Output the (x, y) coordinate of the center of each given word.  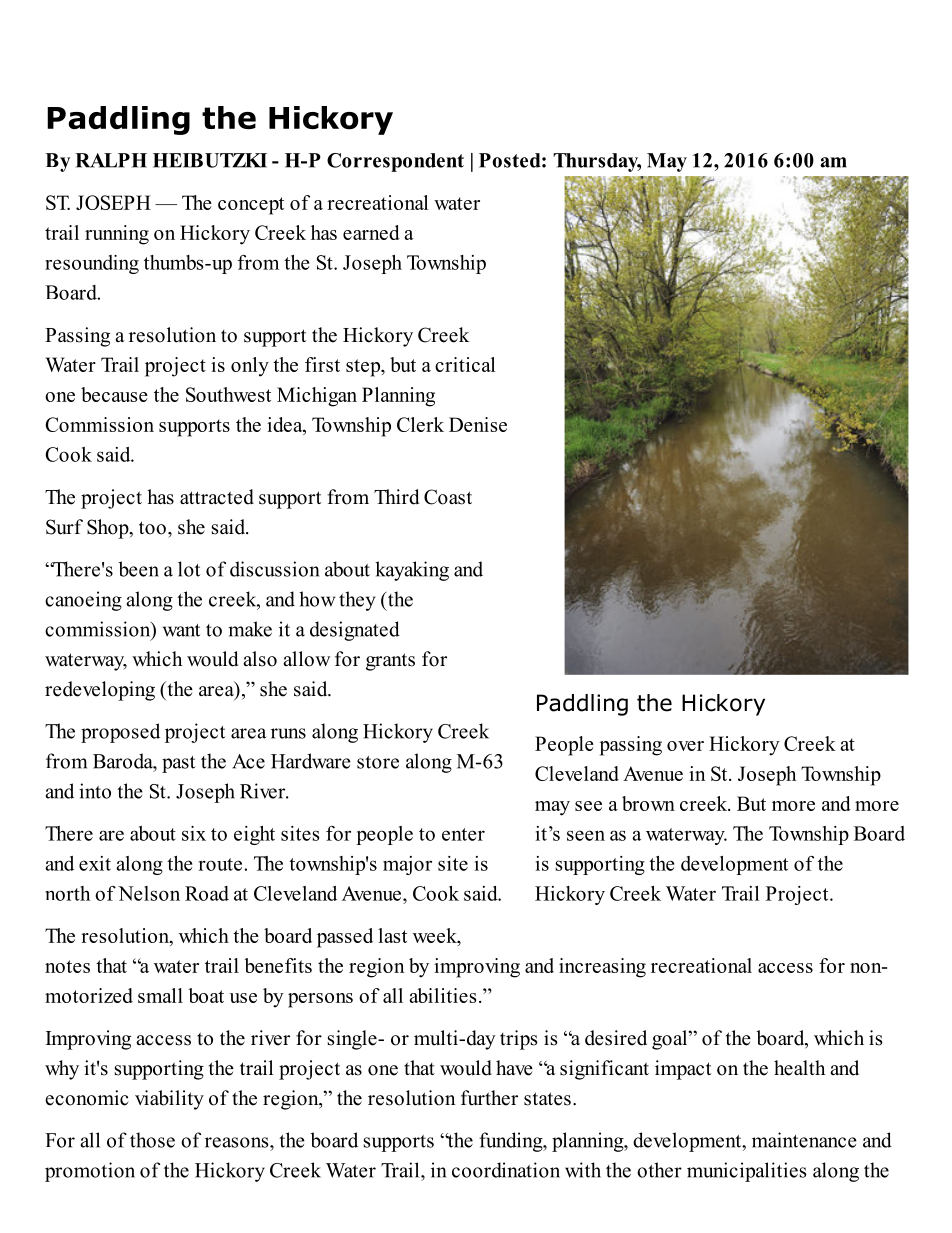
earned (371, 232)
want (181, 630)
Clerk (420, 424)
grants (390, 662)
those (152, 1140)
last (392, 935)
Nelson (149, 893)
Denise (478, 424)
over (685, 746)
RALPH (111, 160)
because (114, 394)
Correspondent (395, 162)
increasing (602, 968)
